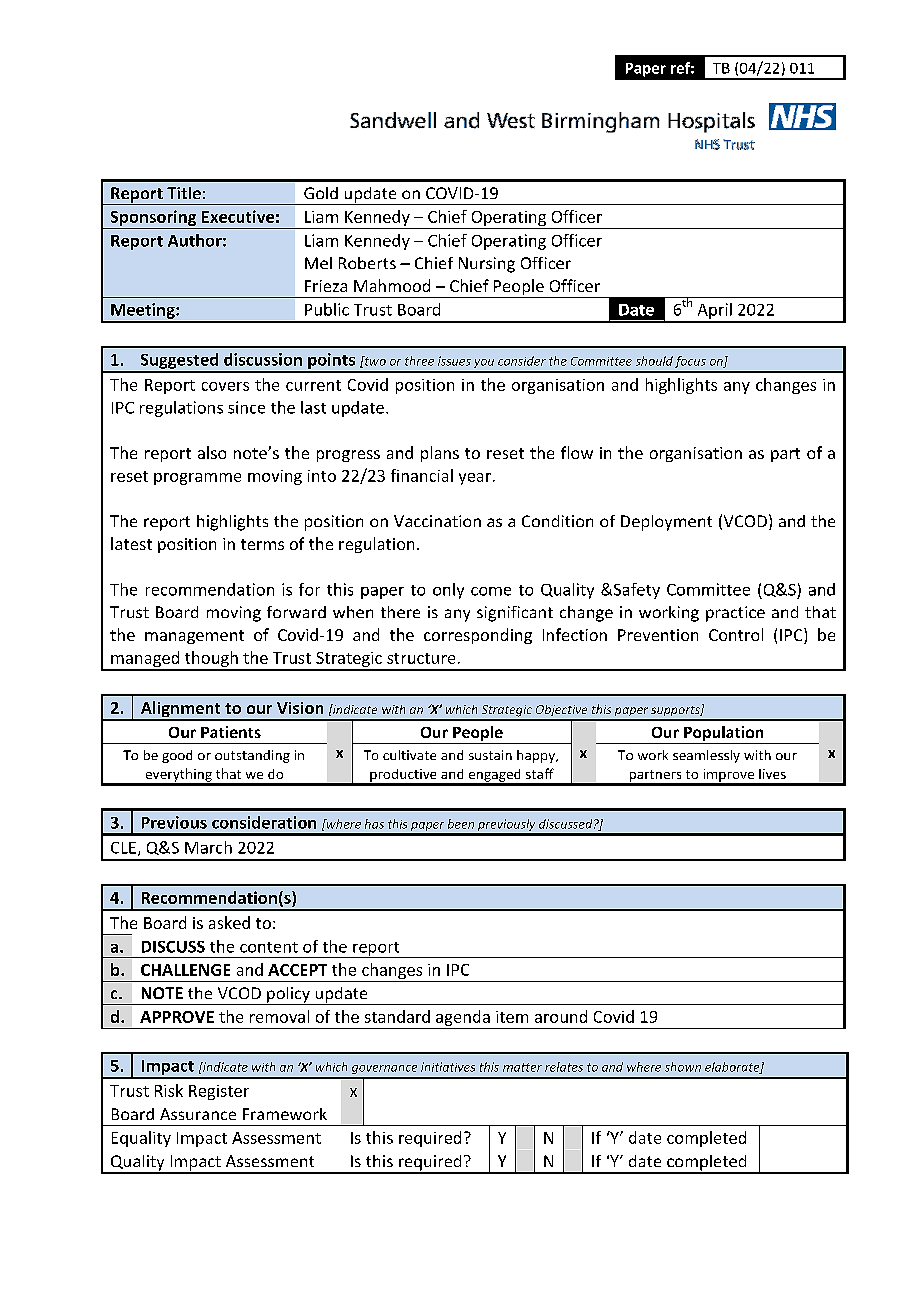 Image resolution: width=924 pixels, height=1308 pixels. Describe the element at coordinates (219, 1092) in the screenshot. I see `Register` at that location.
